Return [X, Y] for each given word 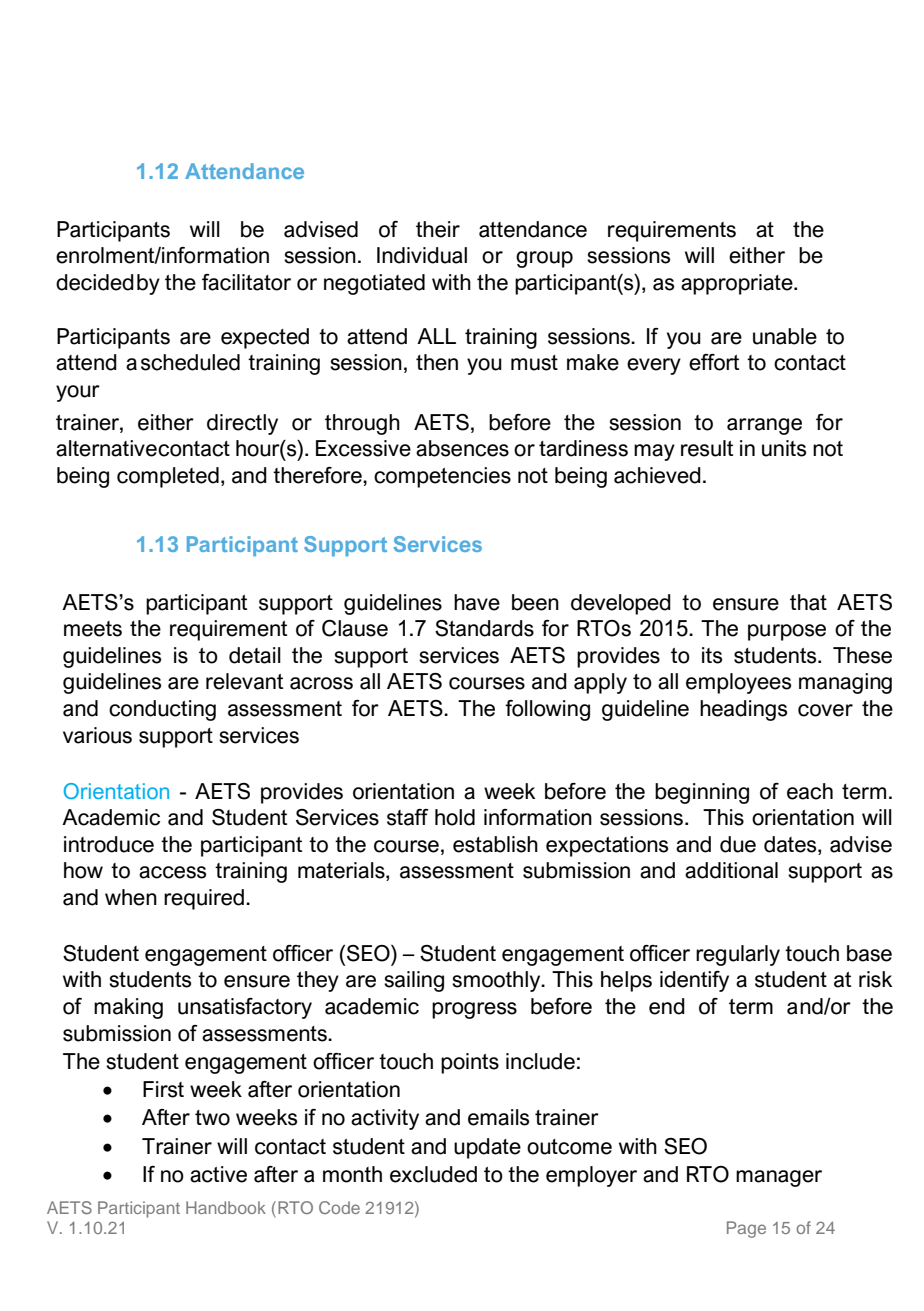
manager [779, 1178]
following [547, 710]
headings [743, 710]
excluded [433, 1174]
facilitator [246, 282]
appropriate [738, 284]
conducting [162, 710]
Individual [422, 255]
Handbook [226, 1207]
